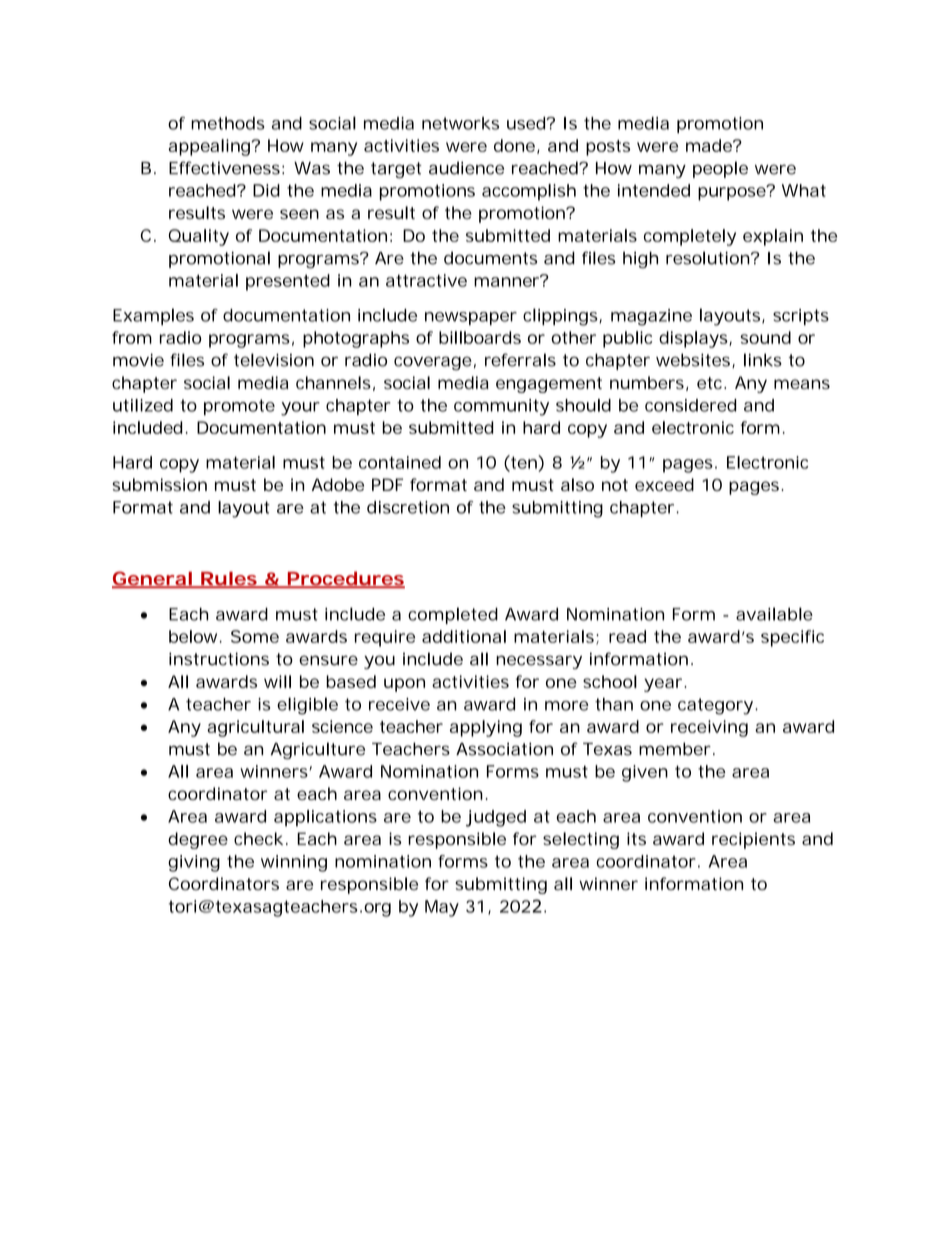  I want to click on billboards, so click(480, 337).
